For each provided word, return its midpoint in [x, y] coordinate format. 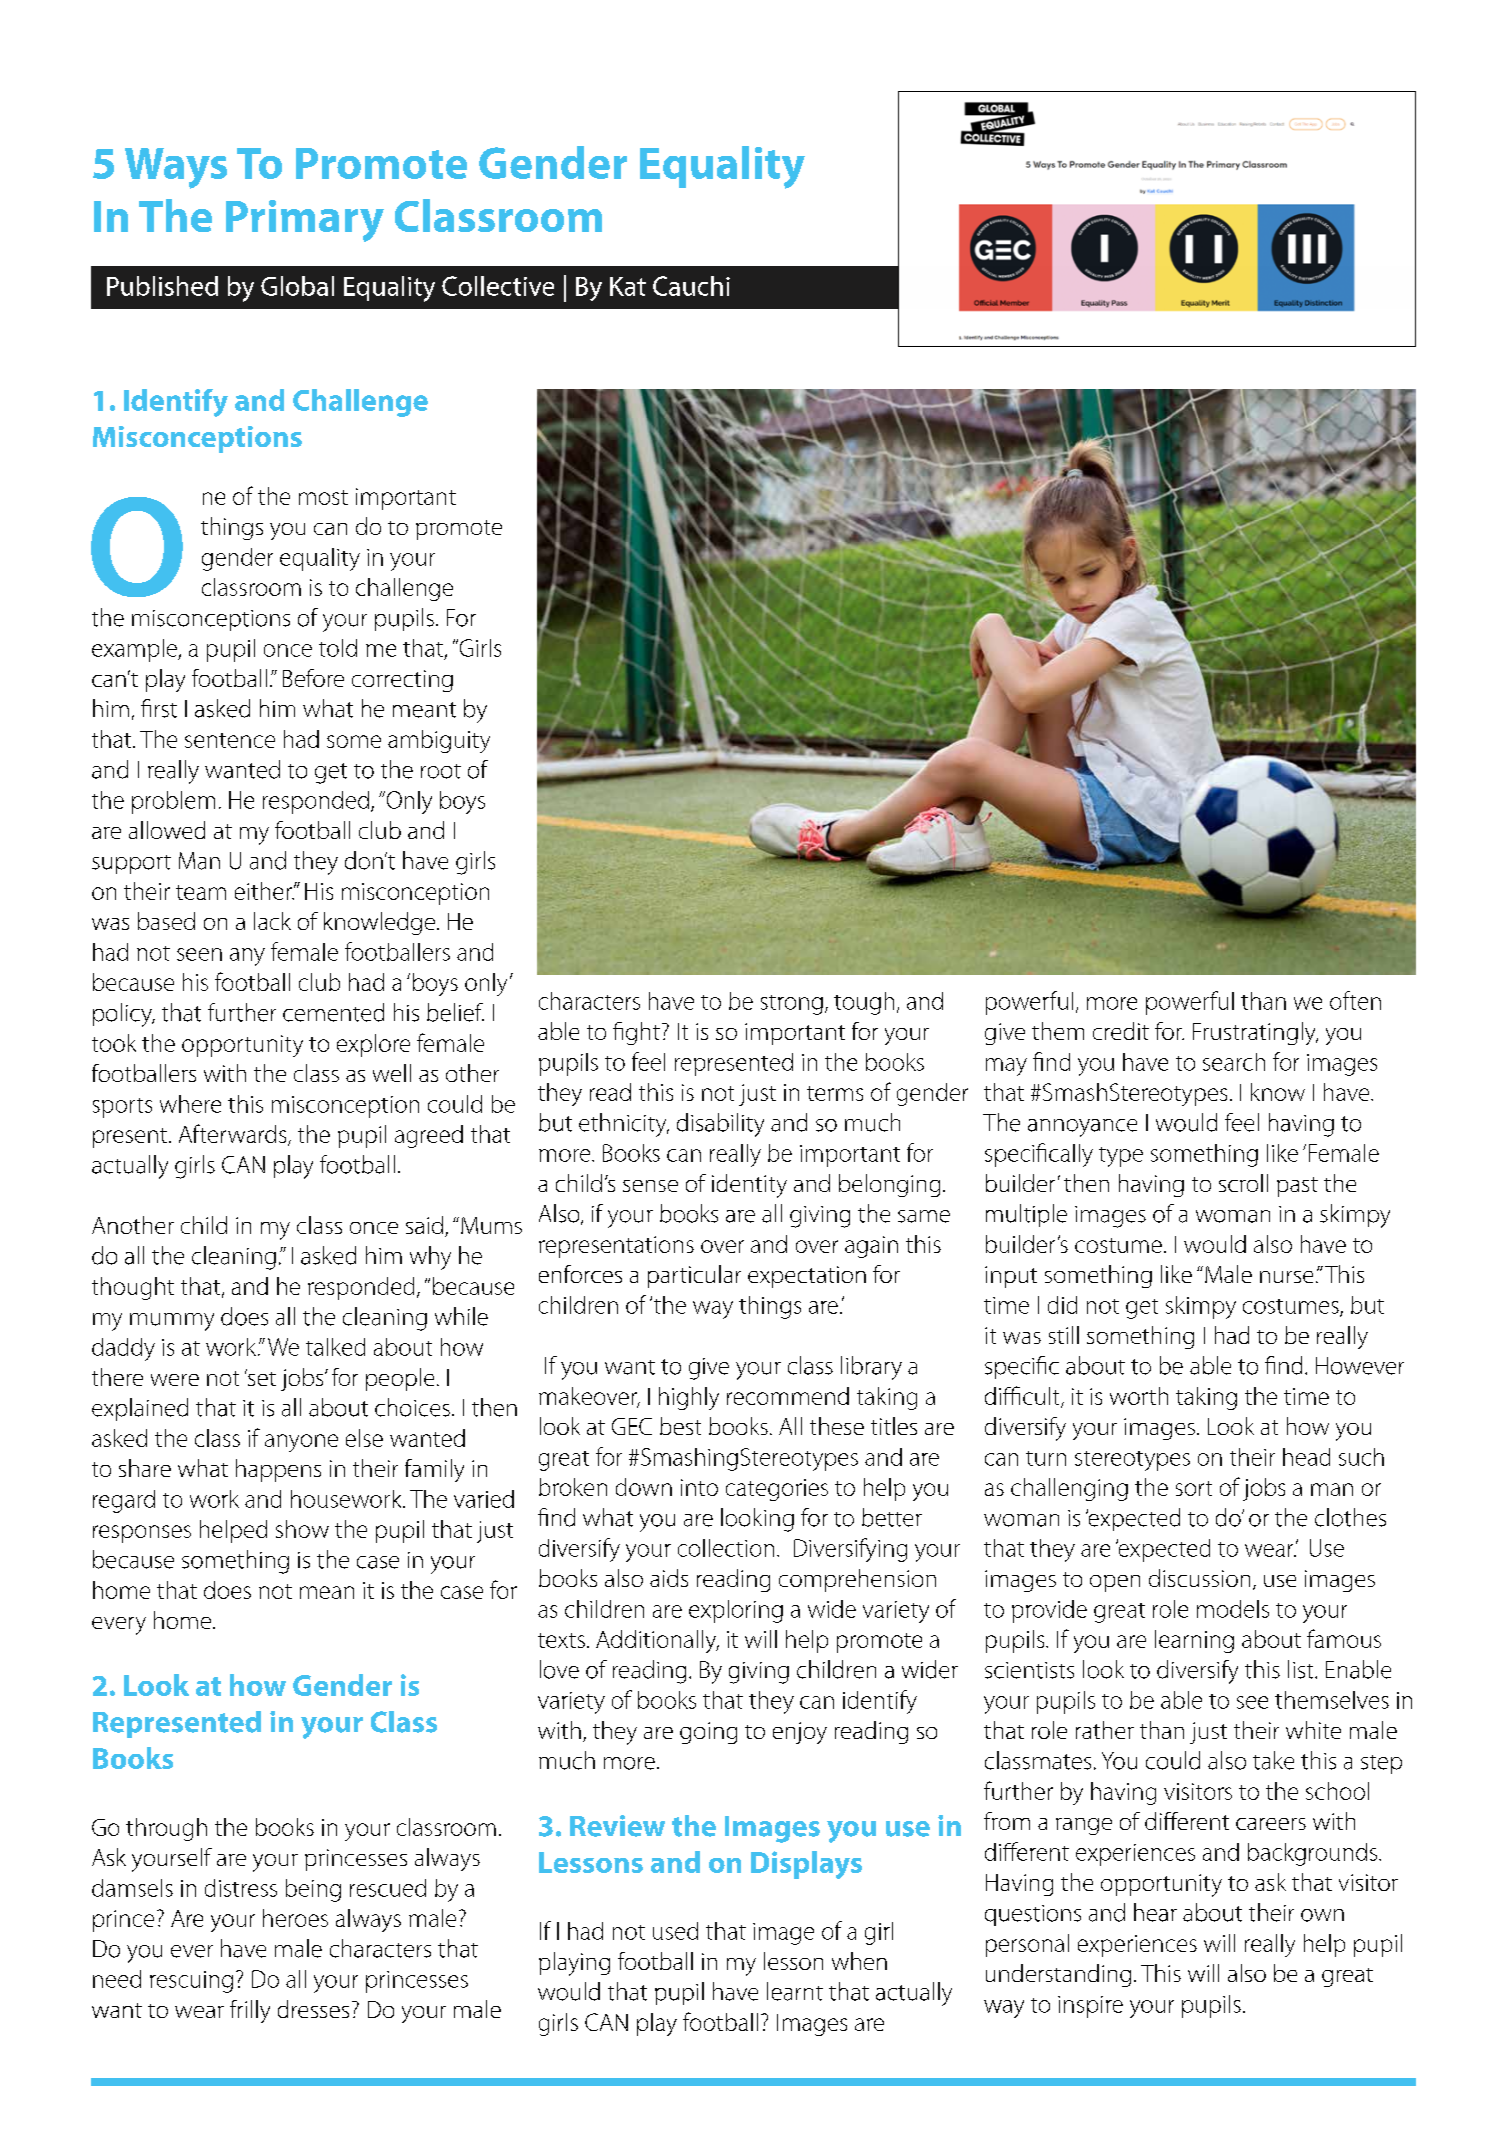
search [1234, 1062]
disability [720, 1125]
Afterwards [234, 1135]
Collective [498, 286]
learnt [795, 1991]
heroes [295, 1918]
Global [297, 286]
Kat [628, 286]
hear [1155, 1912]
